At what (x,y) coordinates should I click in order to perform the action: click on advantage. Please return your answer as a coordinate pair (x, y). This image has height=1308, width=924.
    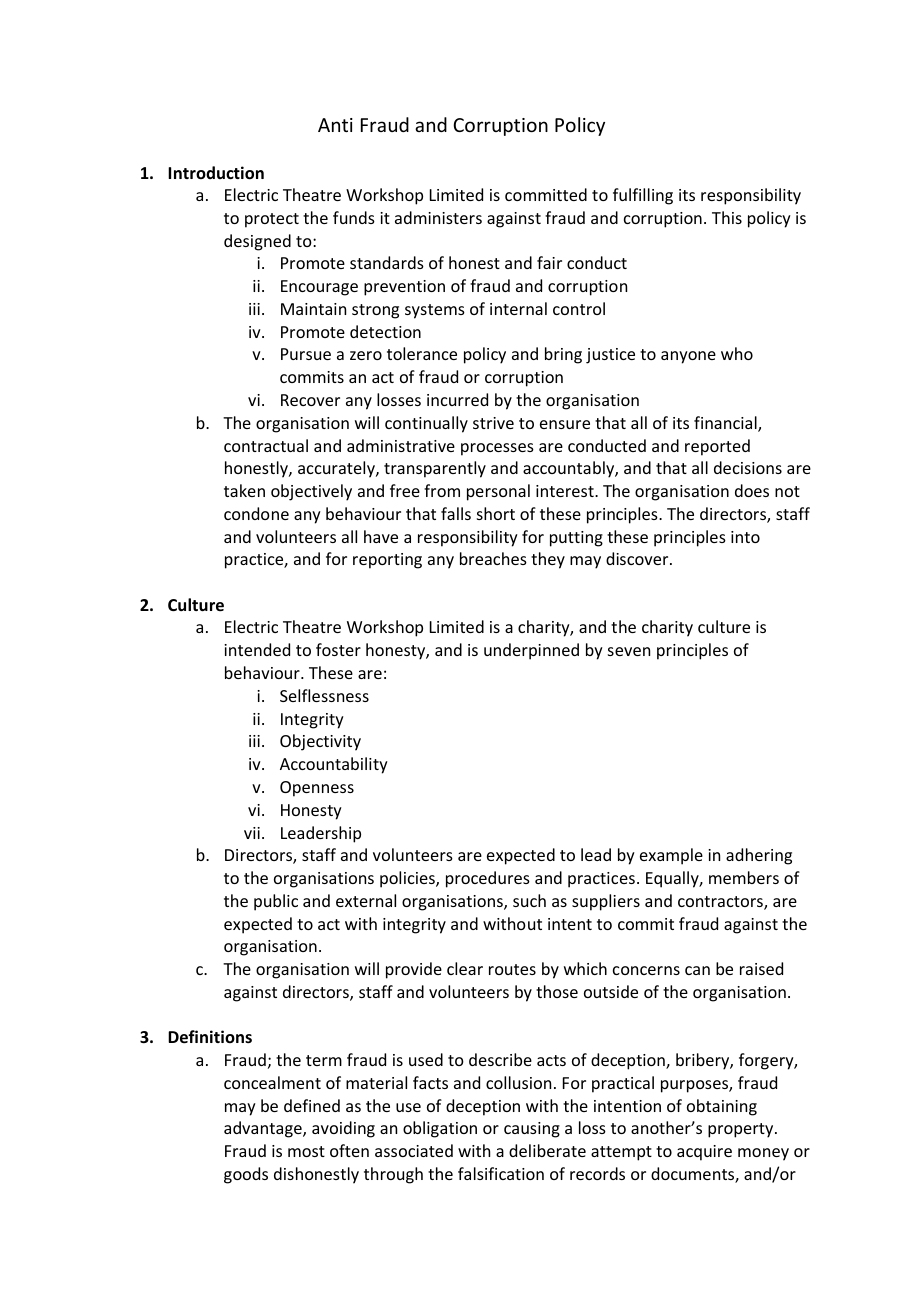
    Looking at the image, I should click on (264, 1129).
